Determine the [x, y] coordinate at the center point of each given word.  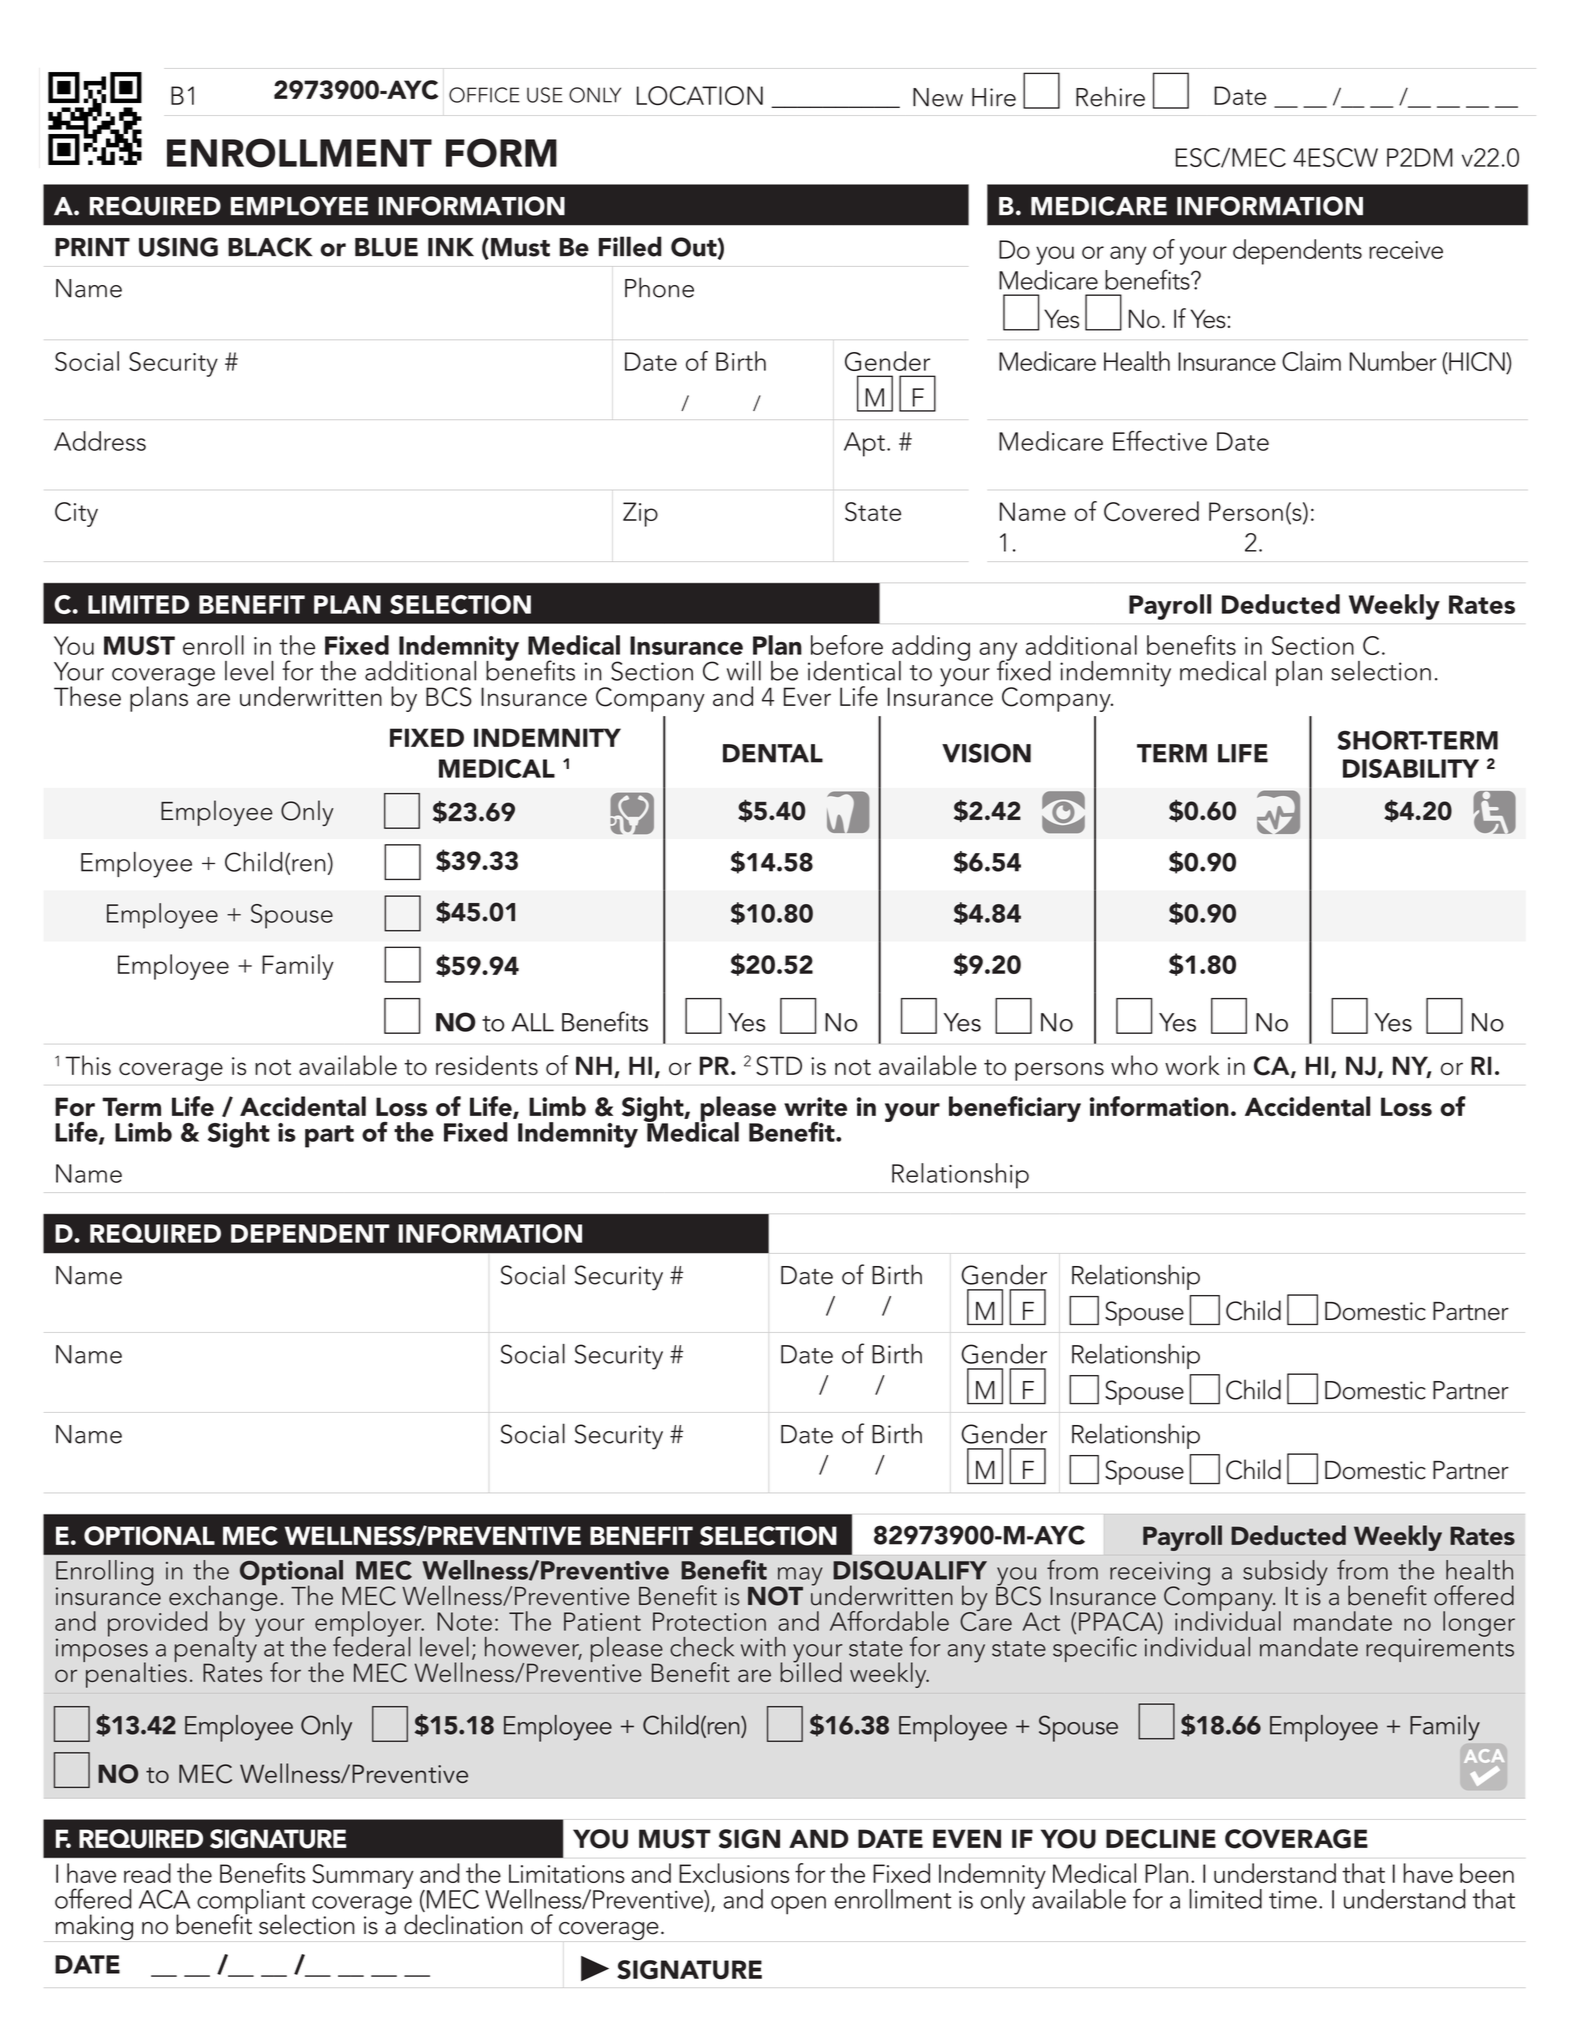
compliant [251, 1903]
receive [1406, 250]
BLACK [270, 247]
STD [779, 1066]
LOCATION [700, 96]
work [1192, 1065]
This [88, 1065]
